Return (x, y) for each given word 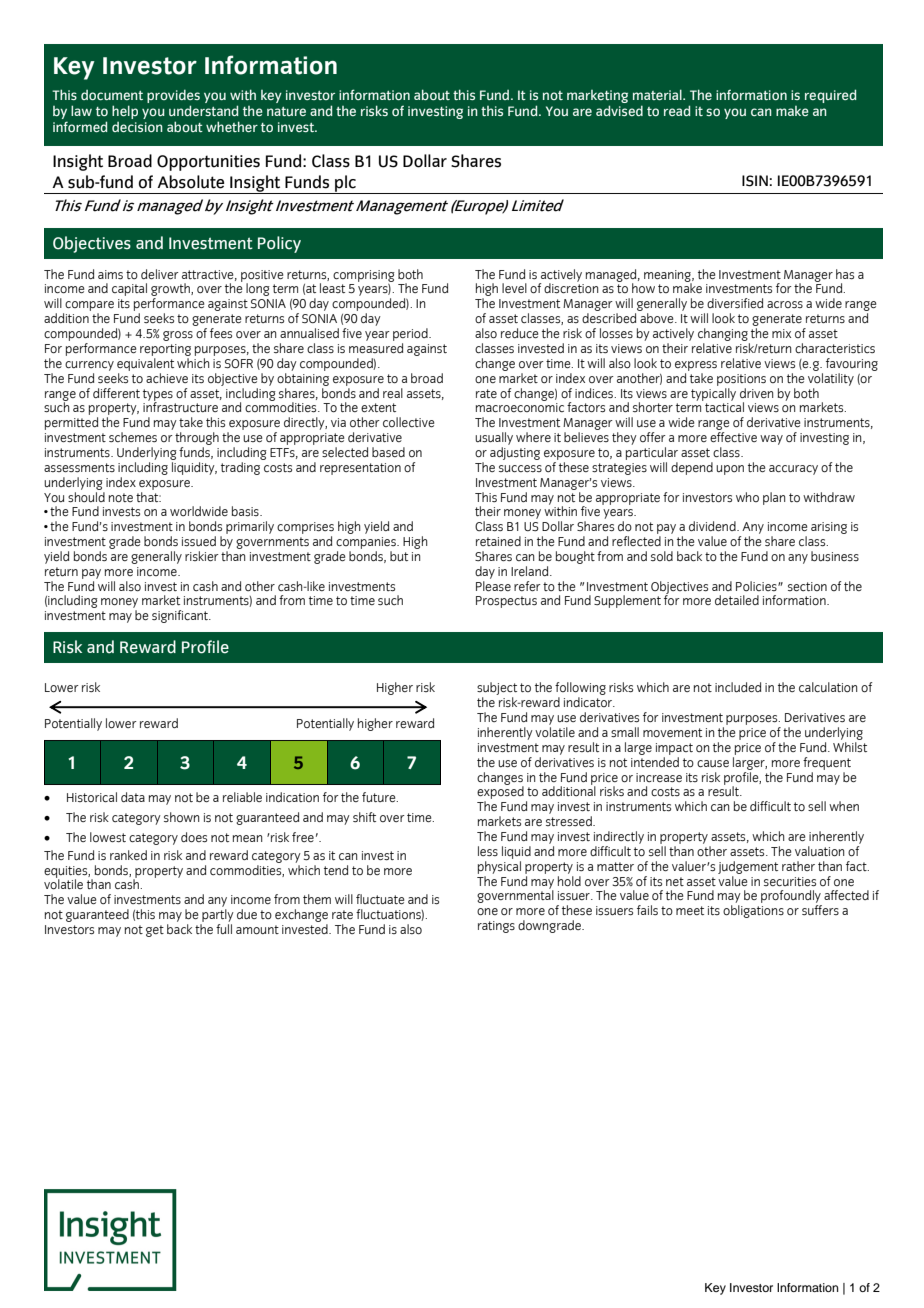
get (155, 931)
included (738, 687)
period (411, 334)
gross (178, 336)
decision (137, 127)
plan (774, 498)
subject (497, 690)
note (121, 498)
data (133, 797)
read (677, 110)
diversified (735, 303)
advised (619, 110)
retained (498, 541)
